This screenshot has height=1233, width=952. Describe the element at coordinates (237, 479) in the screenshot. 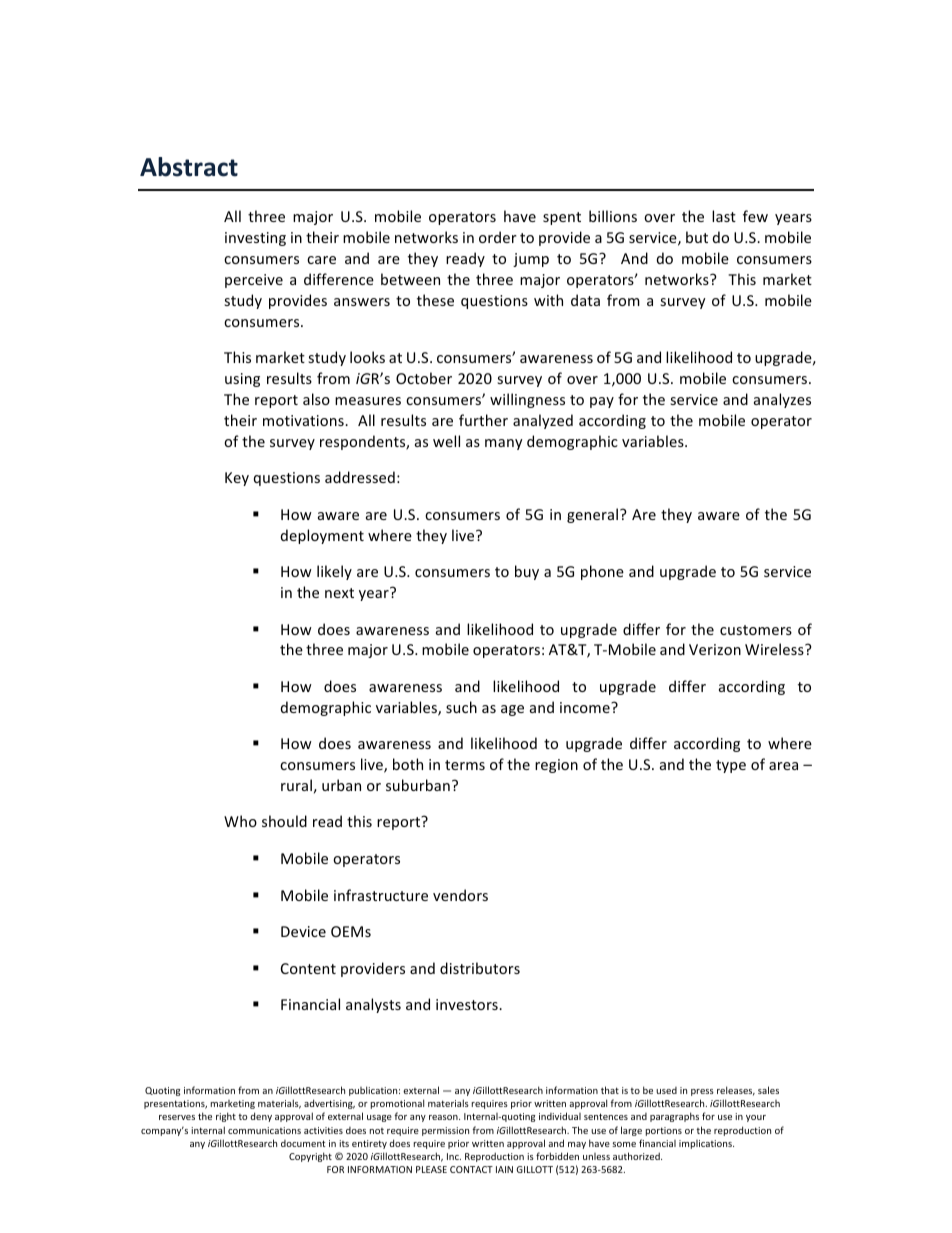

I see `Key` at that location.
